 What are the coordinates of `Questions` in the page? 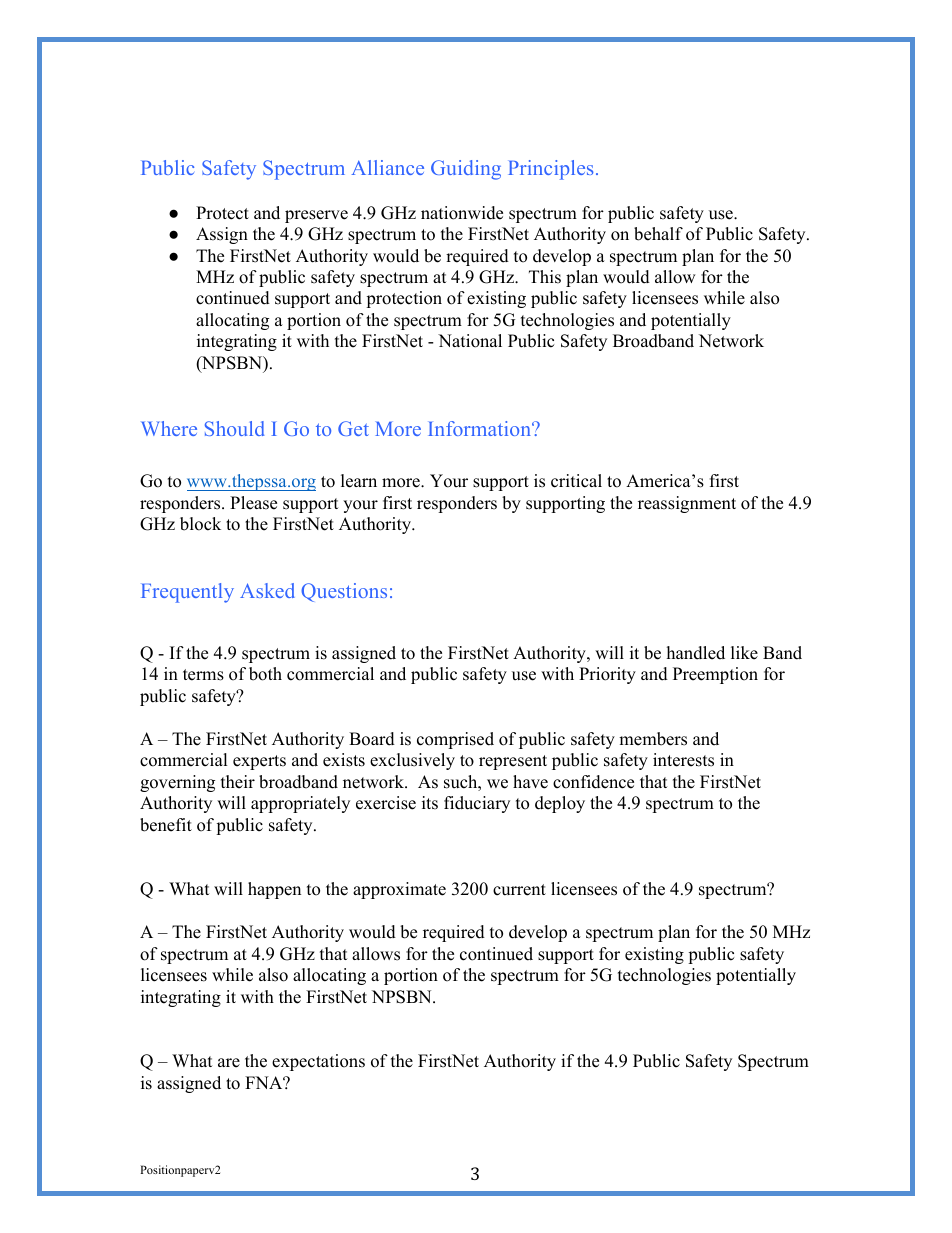 It's located at (344, 592).
